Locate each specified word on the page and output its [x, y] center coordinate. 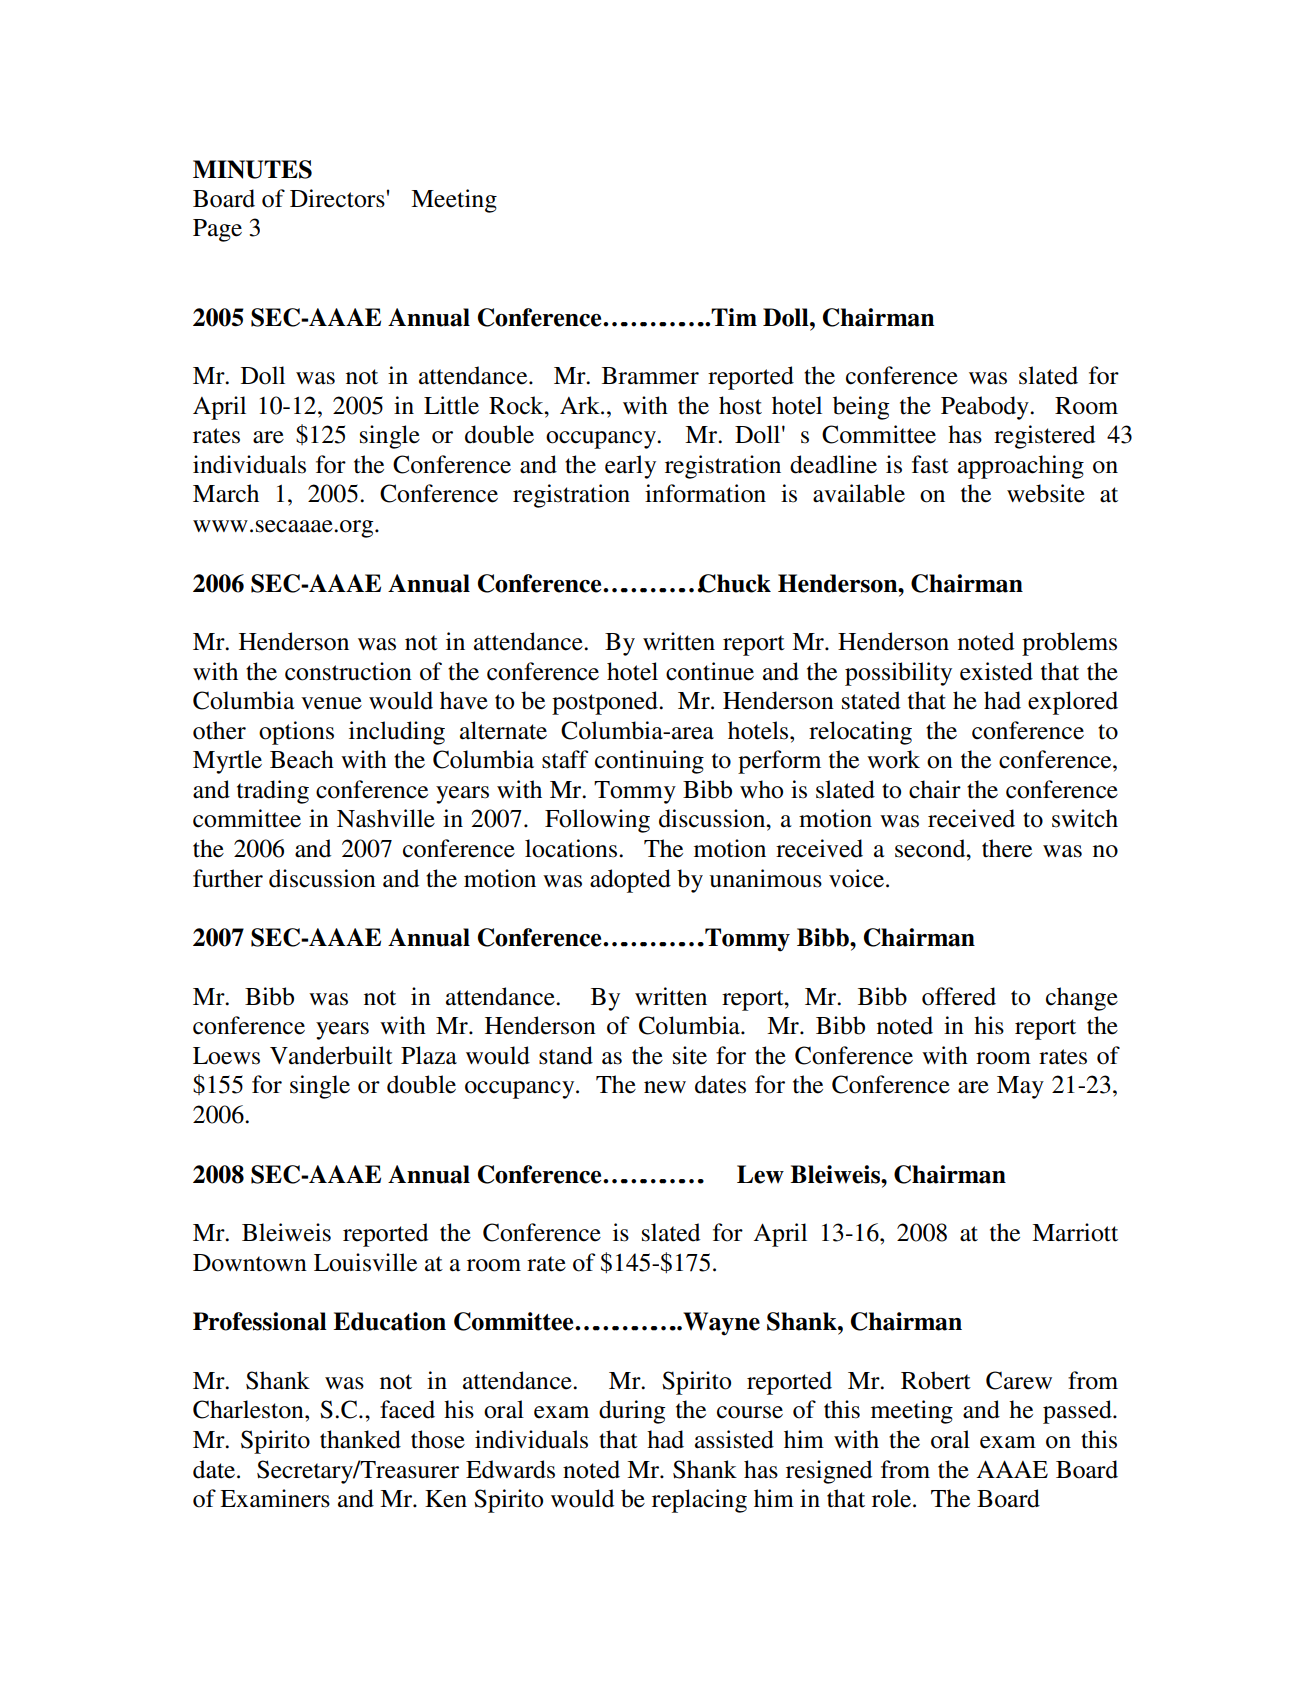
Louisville [365, 1262]
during [632, 1412]
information [705, 493]
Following [597, 821]
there [1007, 848]
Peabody [986, 408]
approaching [1021, 467]
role [893, 1498]
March [226, 493]
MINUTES [252, 169]
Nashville [386, 818]
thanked [360, 1439]
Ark [581, 405]
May [1020, 1087]
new [665, 1087]
